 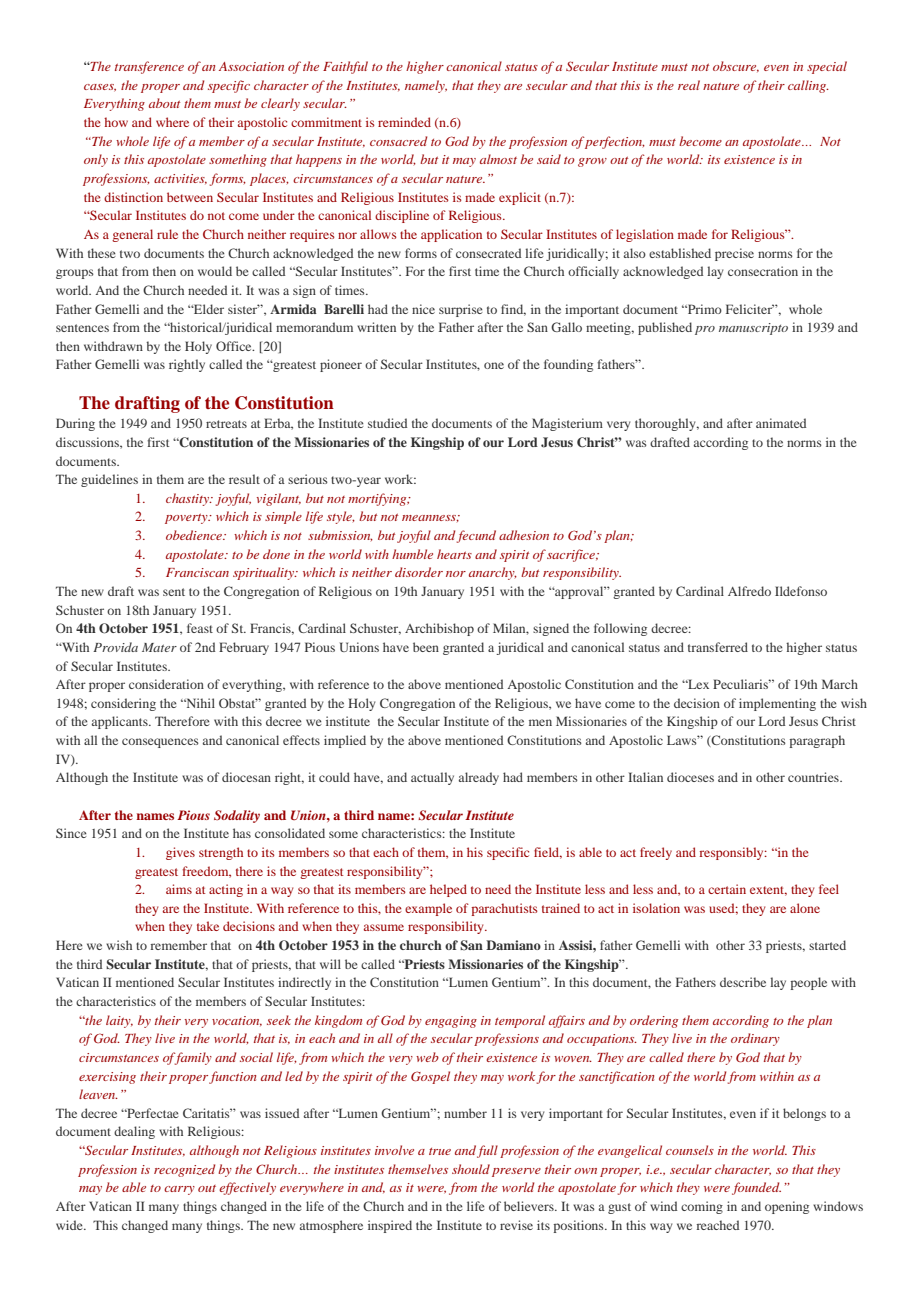 What do you see at coordinates (426, 647) in the screenshot?
I see `been` at bounding box center [426, 647].
